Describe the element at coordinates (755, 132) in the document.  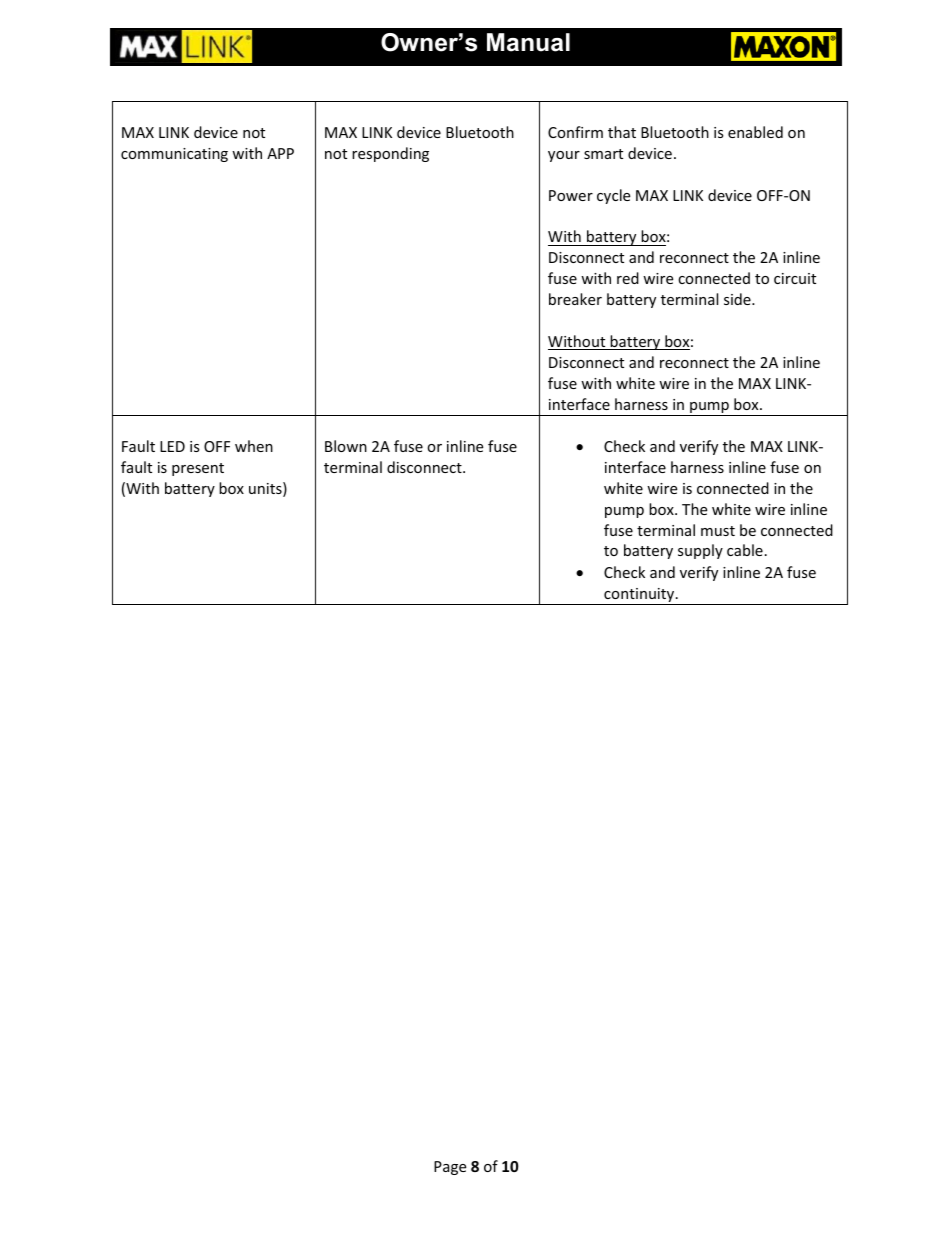
I see `enabled` at that location.
